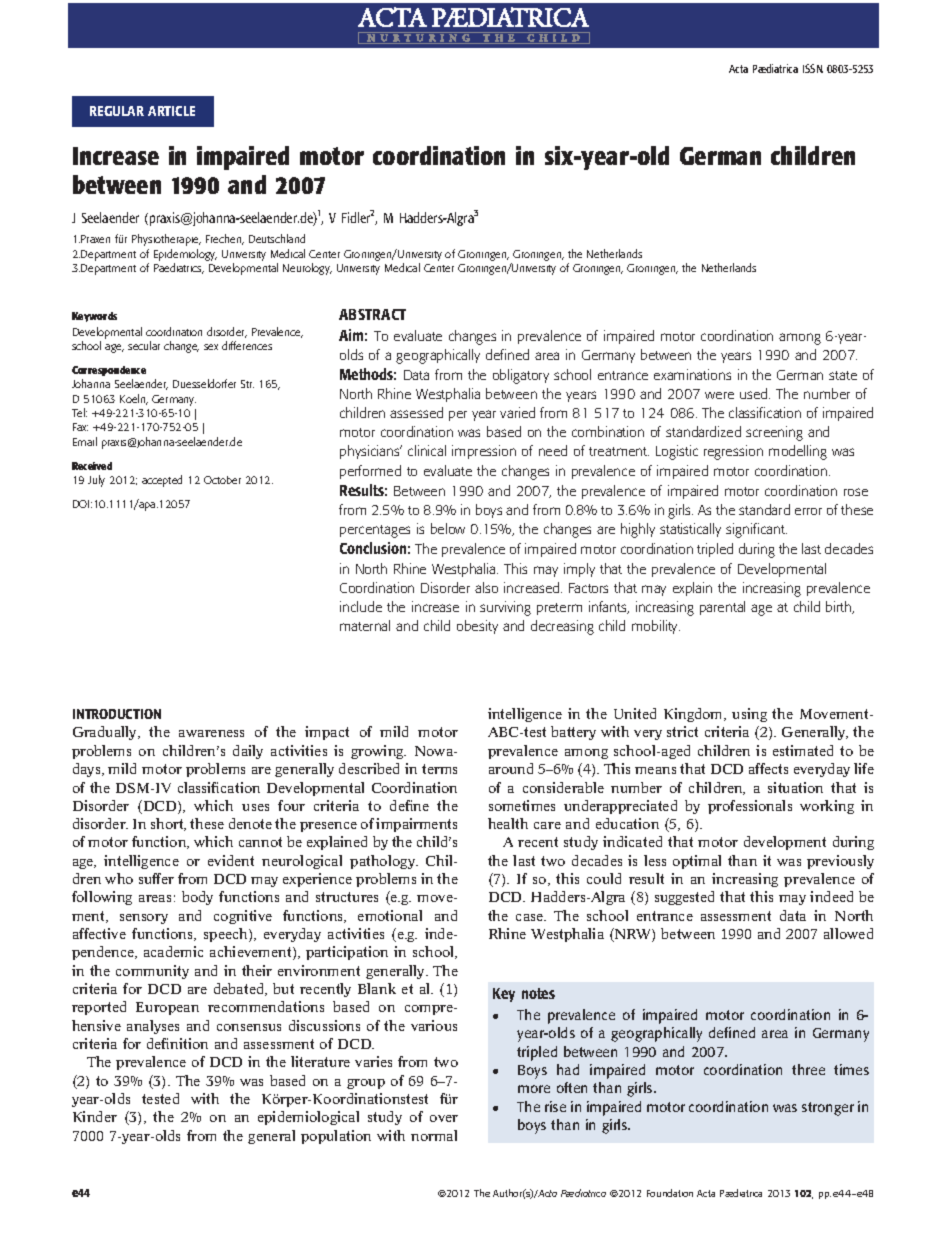 This screenshot has height=1251, width=952. I want to click on short, so click(168, 824).
